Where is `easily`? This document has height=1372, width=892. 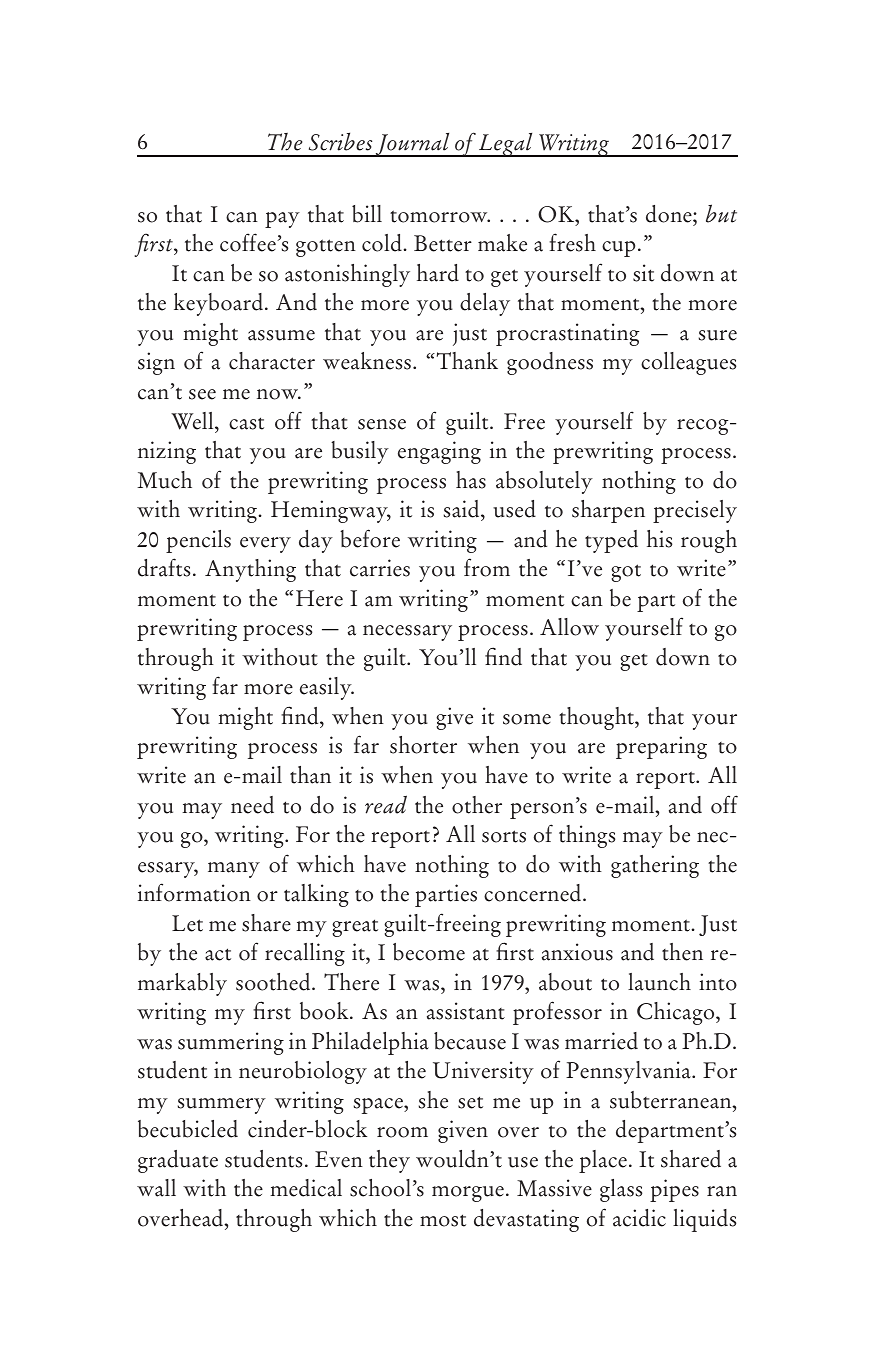 easily is located at coordinates (327, 688).
